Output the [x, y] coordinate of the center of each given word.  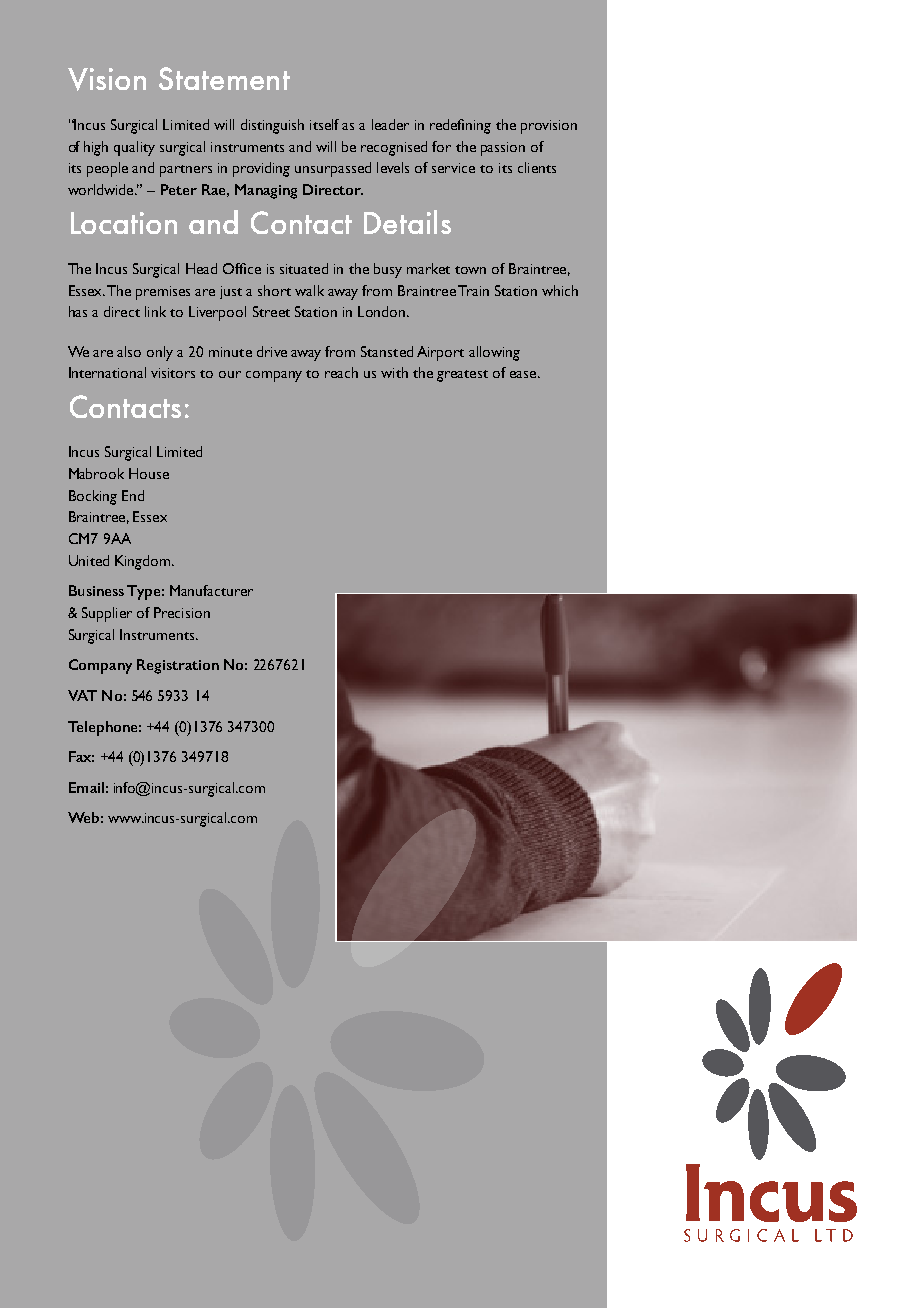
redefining [460, 126]
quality [134, 148]
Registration [178, 666]
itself [324, 124]
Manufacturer [211, 590]
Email [86, 787]
